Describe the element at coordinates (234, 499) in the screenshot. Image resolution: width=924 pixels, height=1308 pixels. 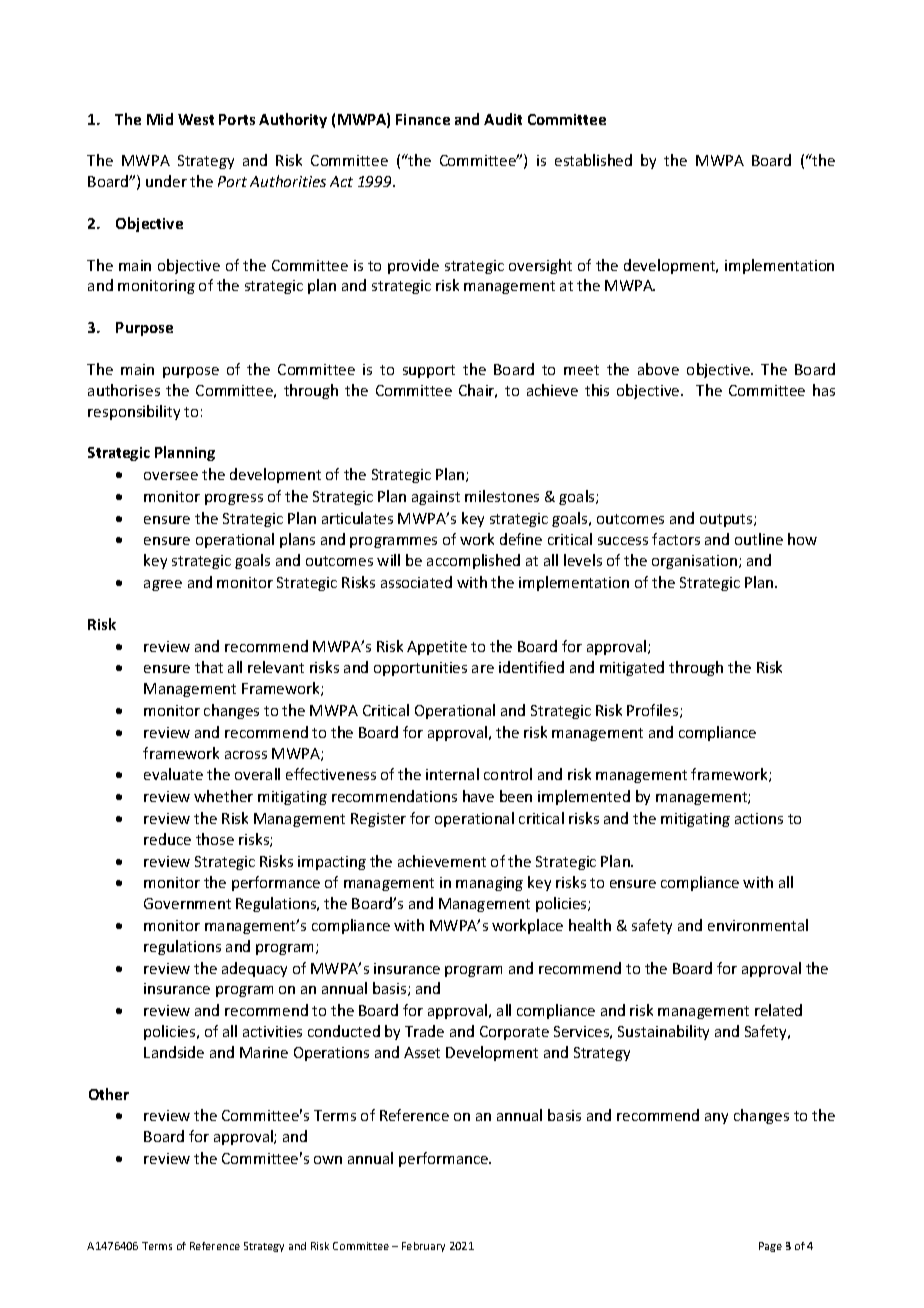
I see `progress` at that location.
